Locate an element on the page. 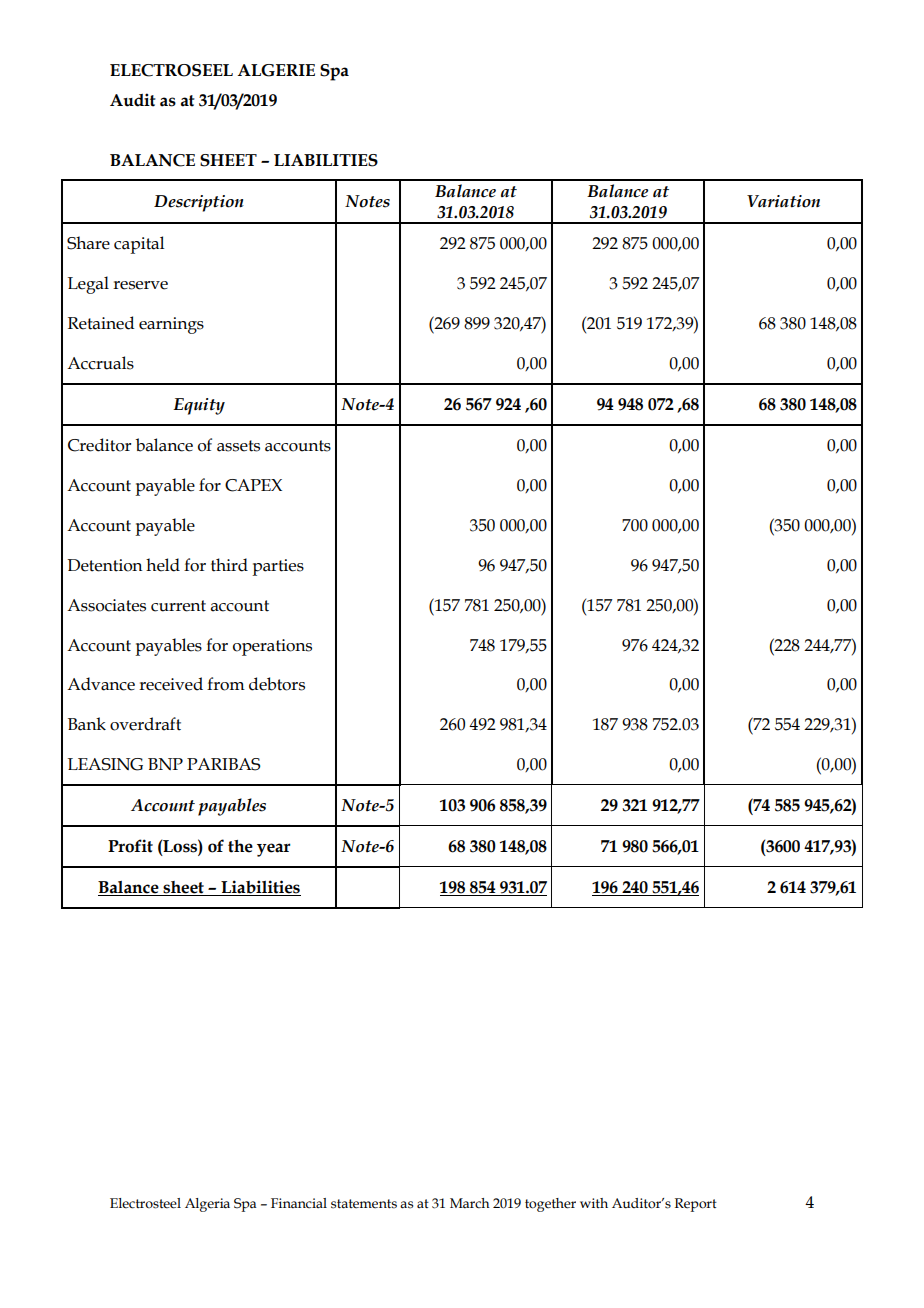  Algeria is located at coordinates (207, 1205).
